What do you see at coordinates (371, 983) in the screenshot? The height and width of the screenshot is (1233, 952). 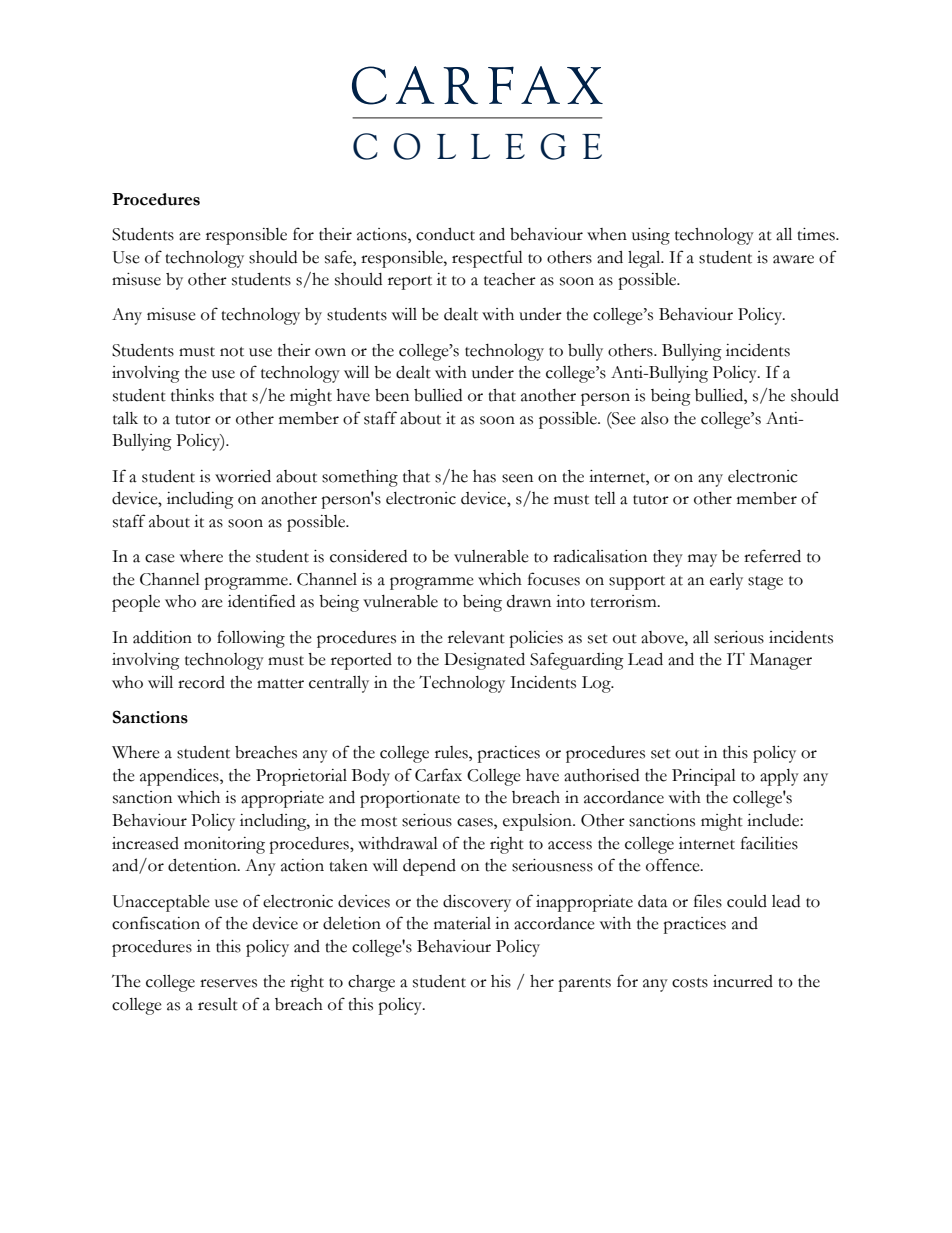 I see `charge` at bounding box center [371, 983].
